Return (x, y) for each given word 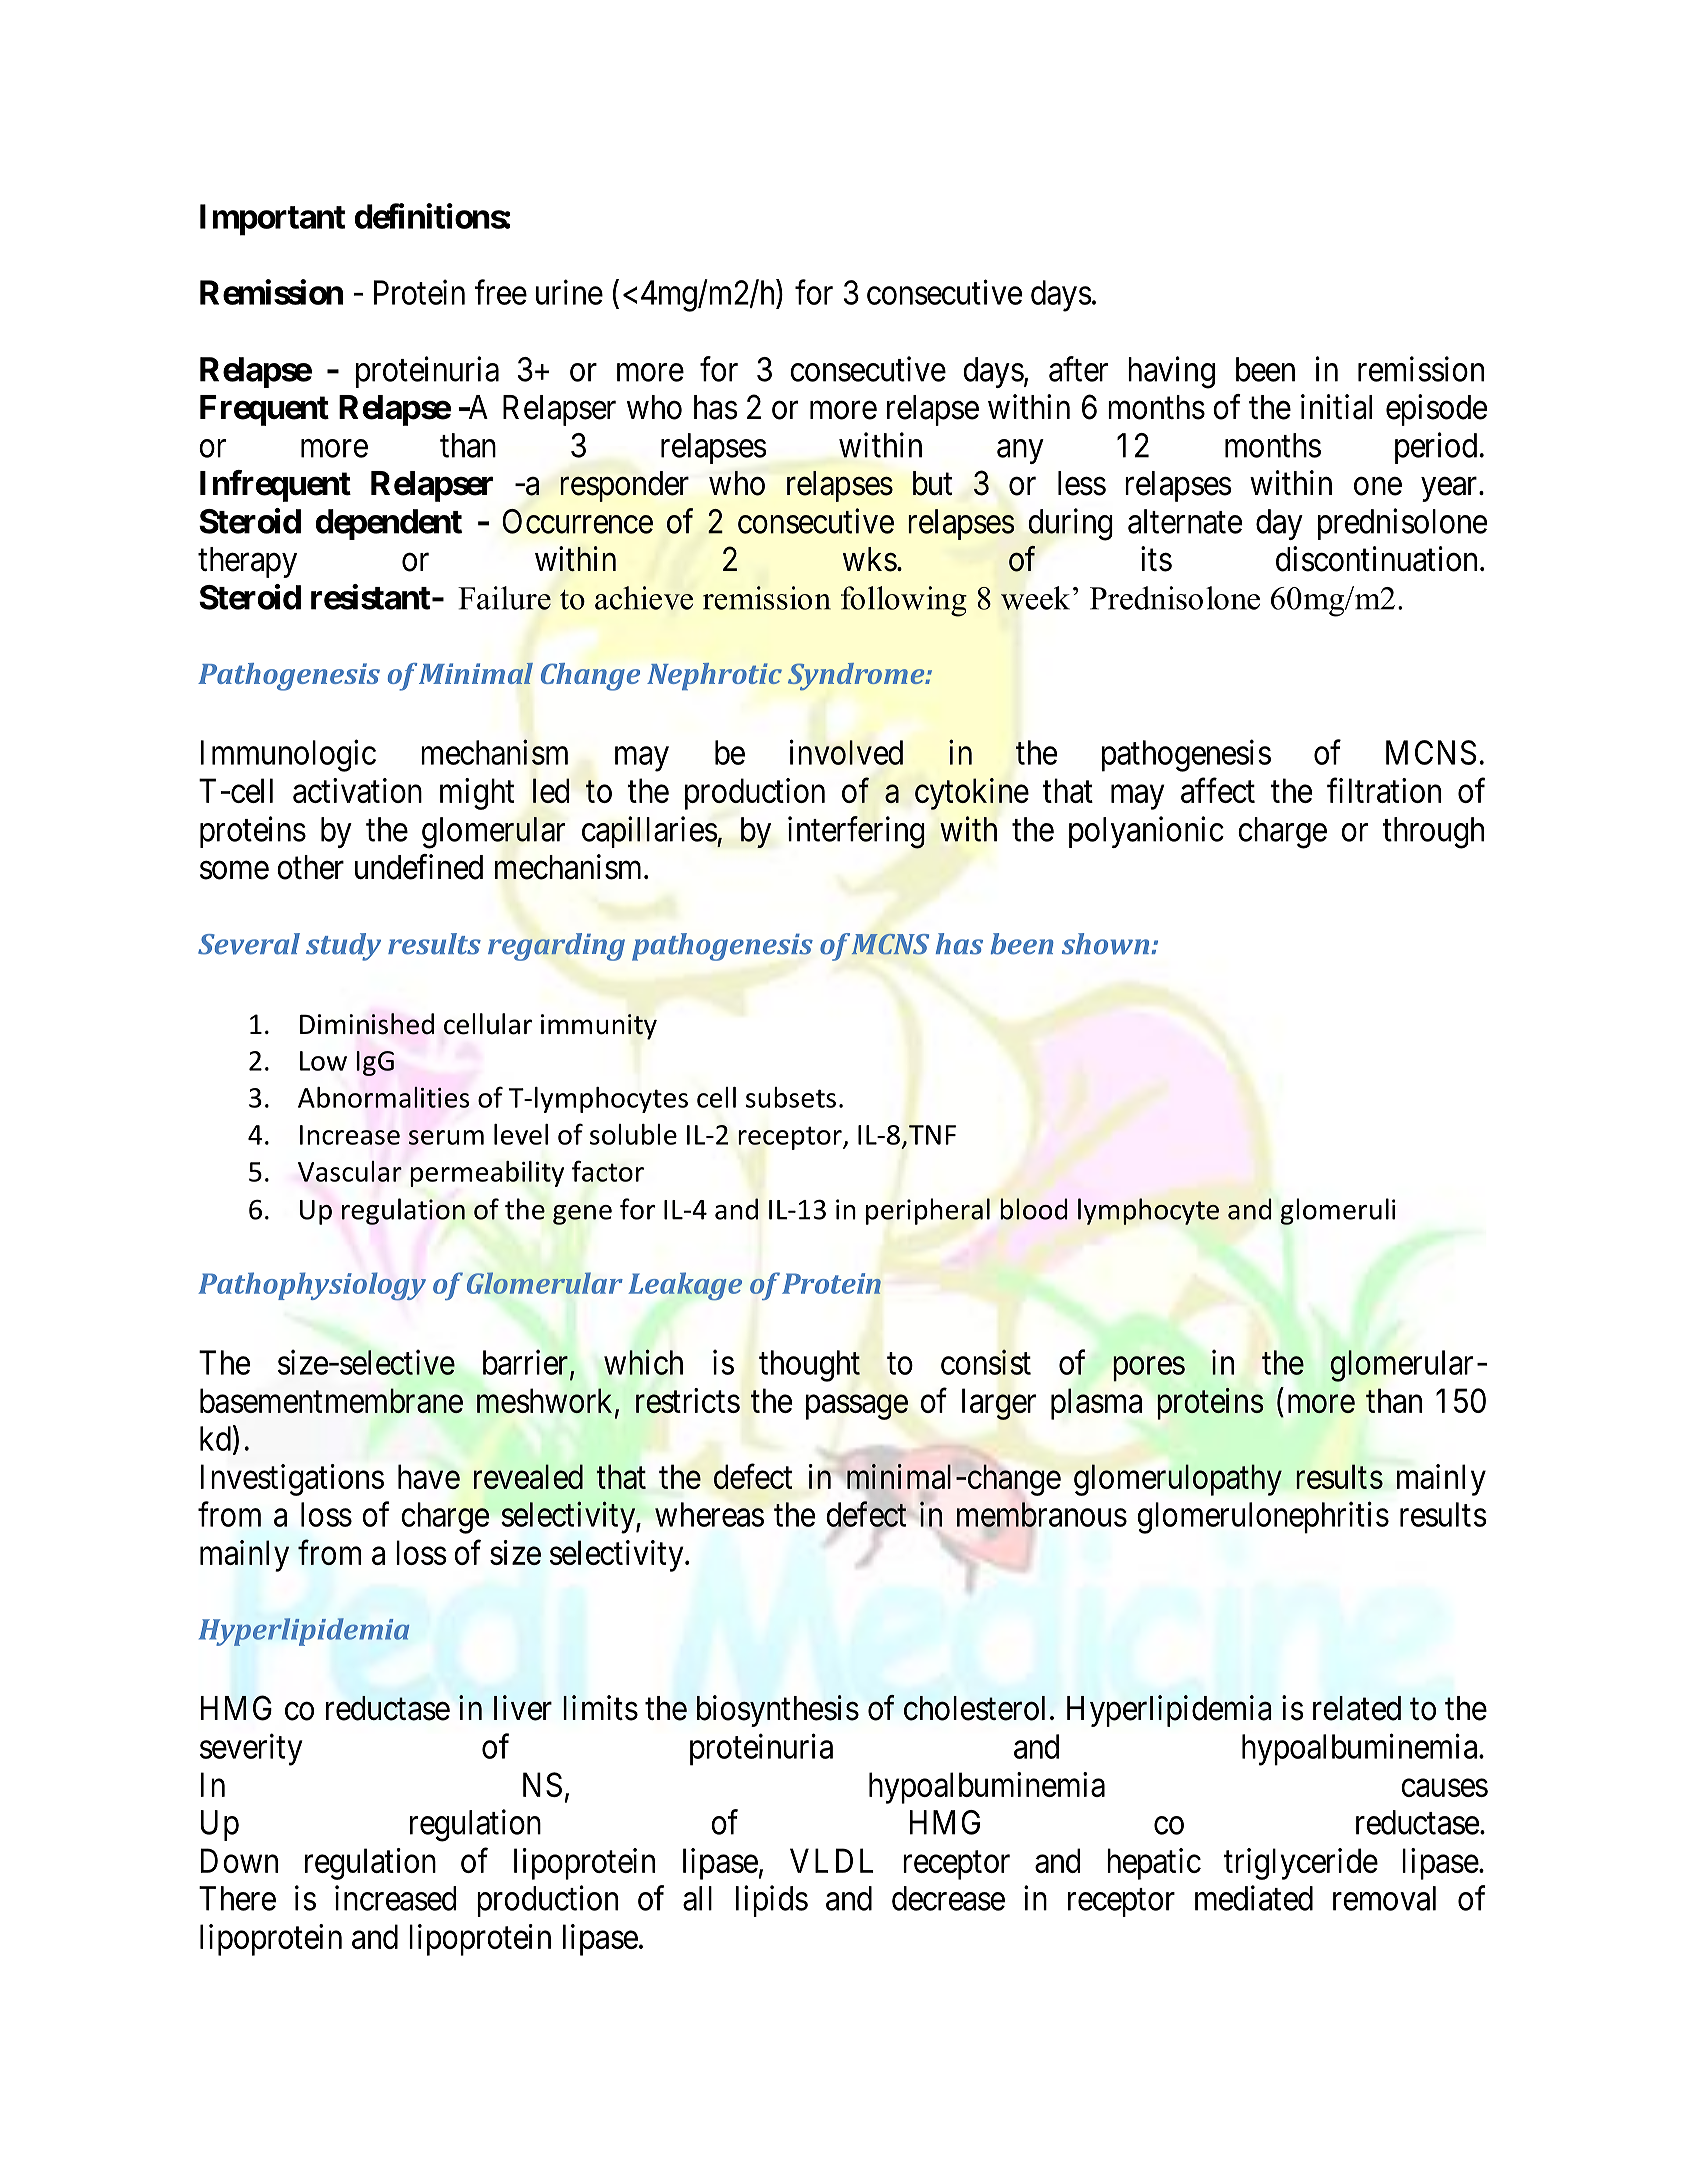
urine (569, 292)
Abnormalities (383, 1097)
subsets (791, 1097)
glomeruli (1337, 1211)
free (500, 292)
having (1171, 372)
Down (239, 1860)
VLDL (831, 1860)
